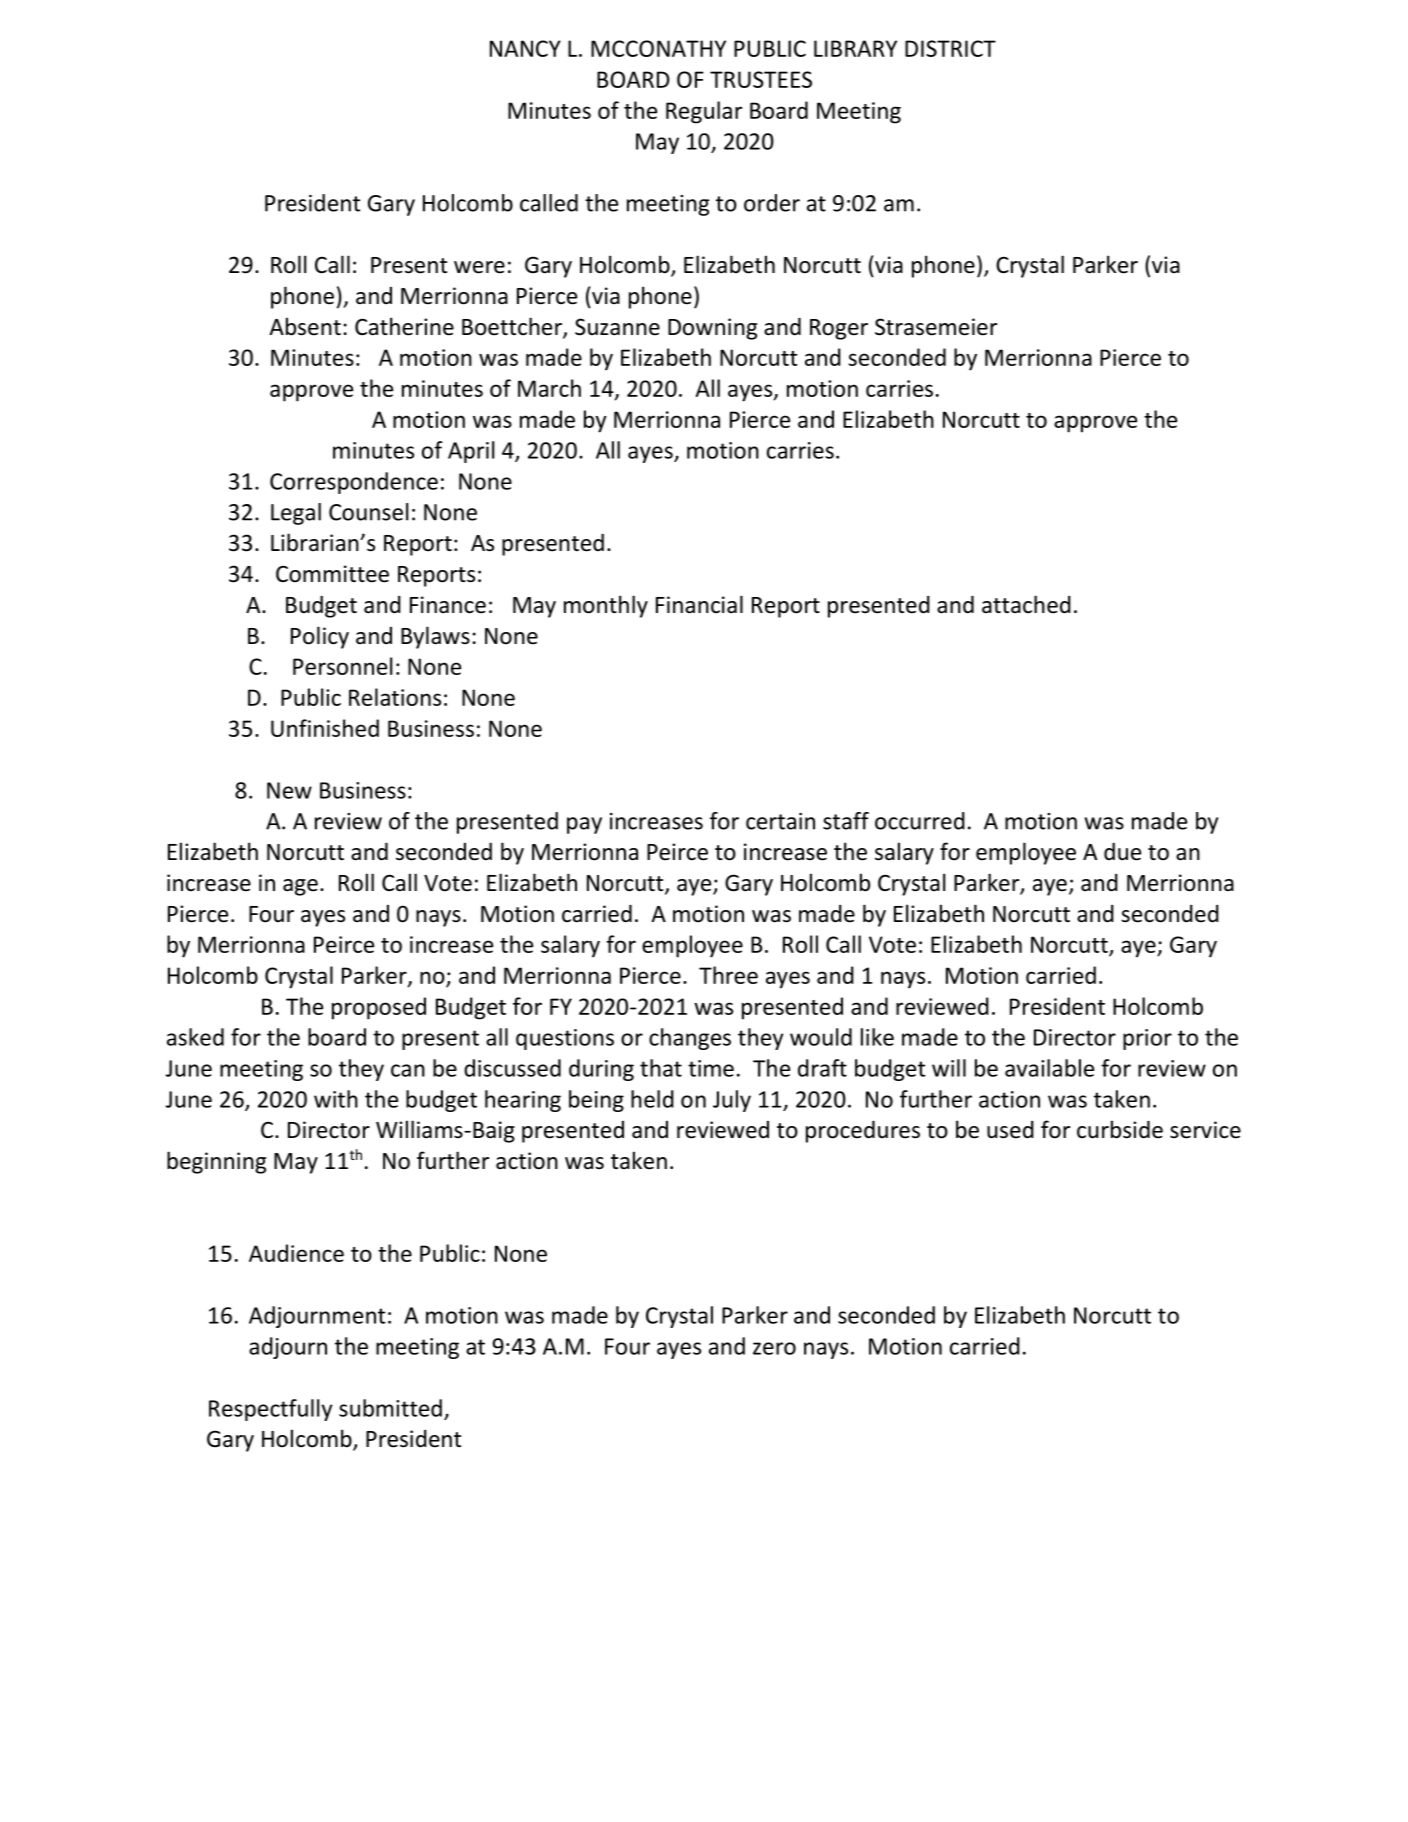 Image resolution: width=1408 pixels, height=1822 pixels. I want to click on Unfinished, so click(325, 728).
